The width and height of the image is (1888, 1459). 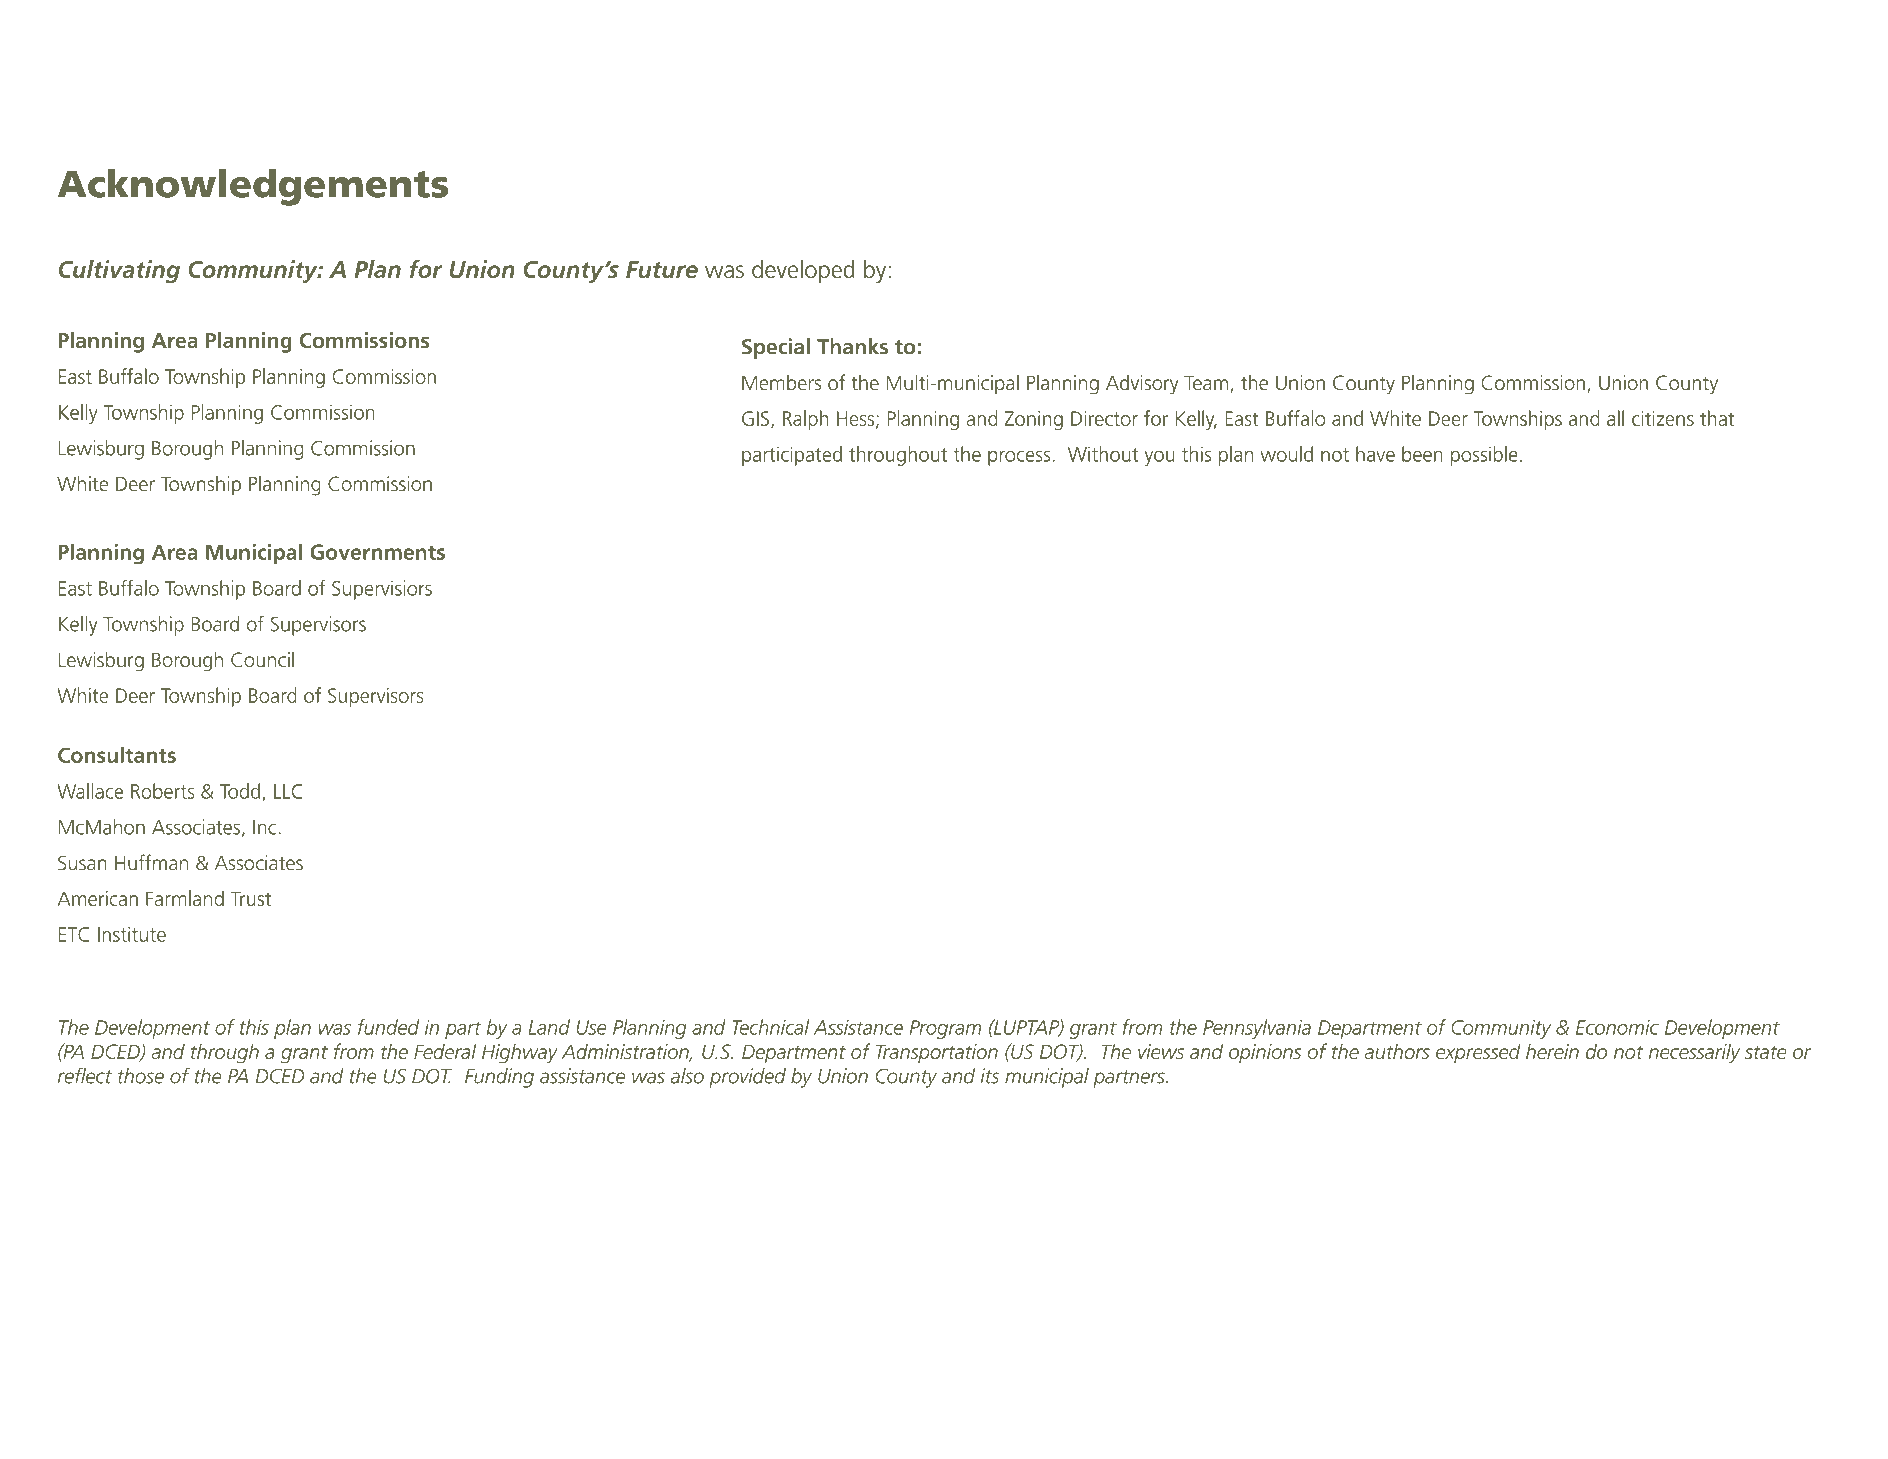 What do you see at coordinates (1663, 418) in the image?
I see `citizens` at bounding box center [1663, 418].
